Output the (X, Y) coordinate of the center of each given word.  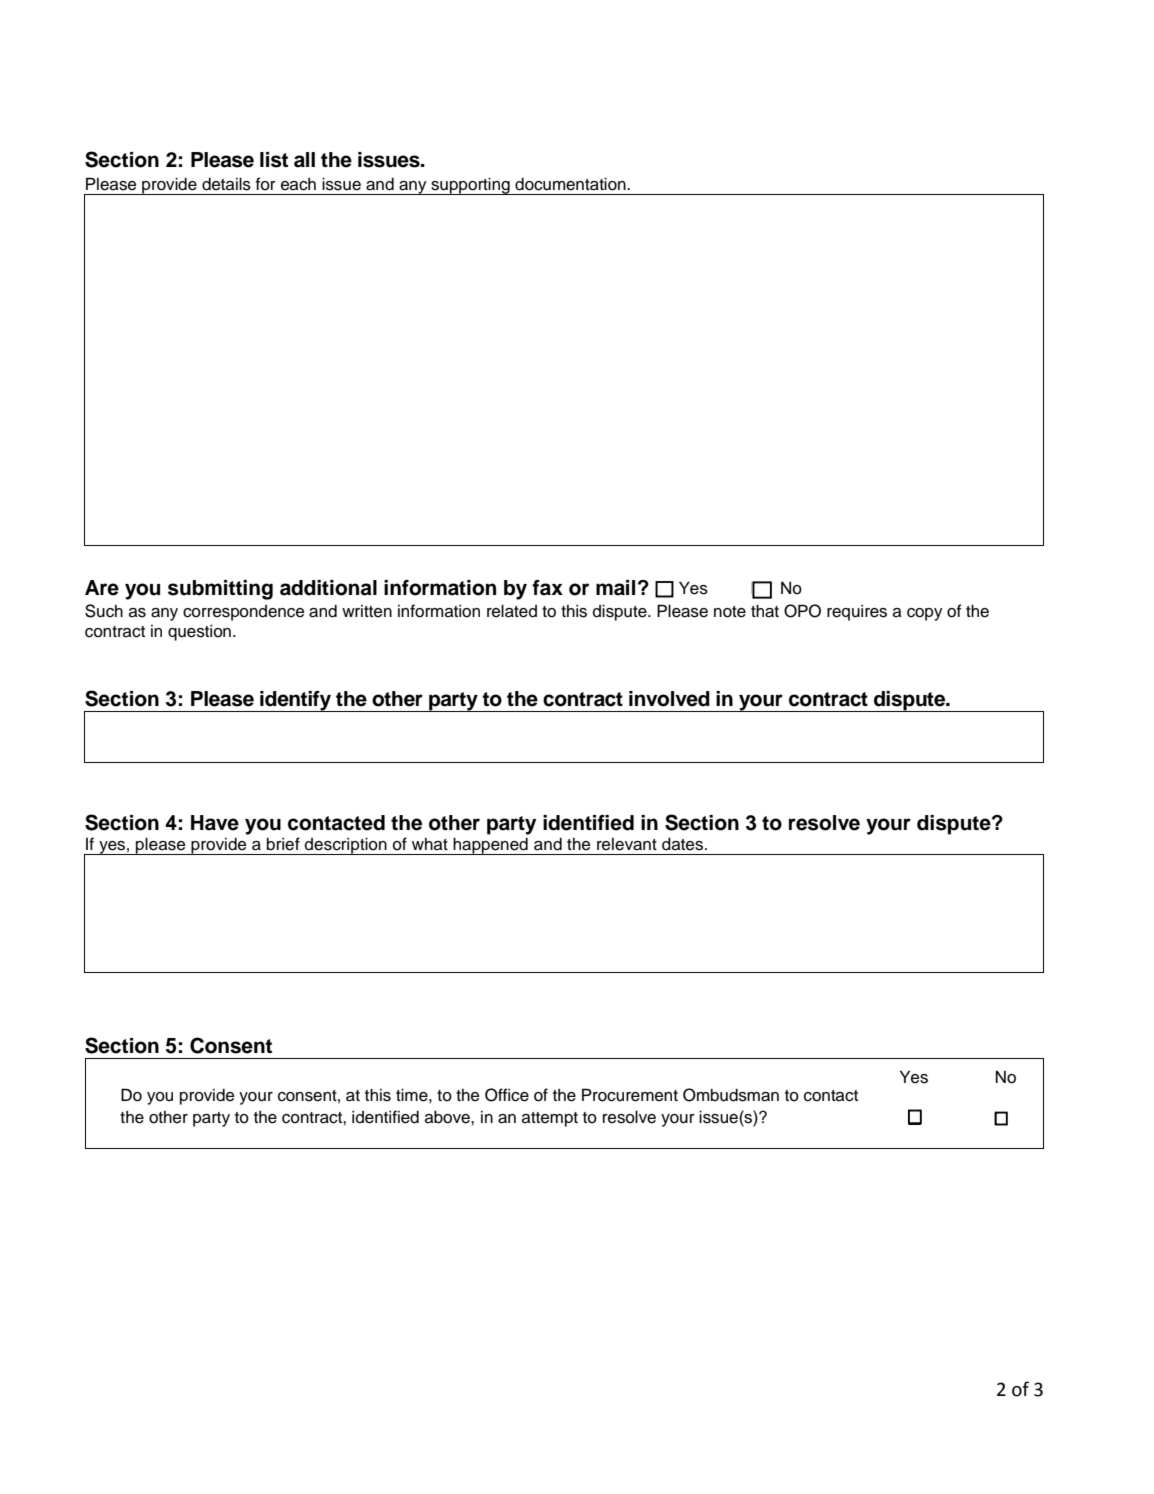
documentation (571, 184)
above (448, 1117)
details (226, 184)
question (199, 633)
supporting (470, 186)
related (512, 611)
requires (857, 613)
